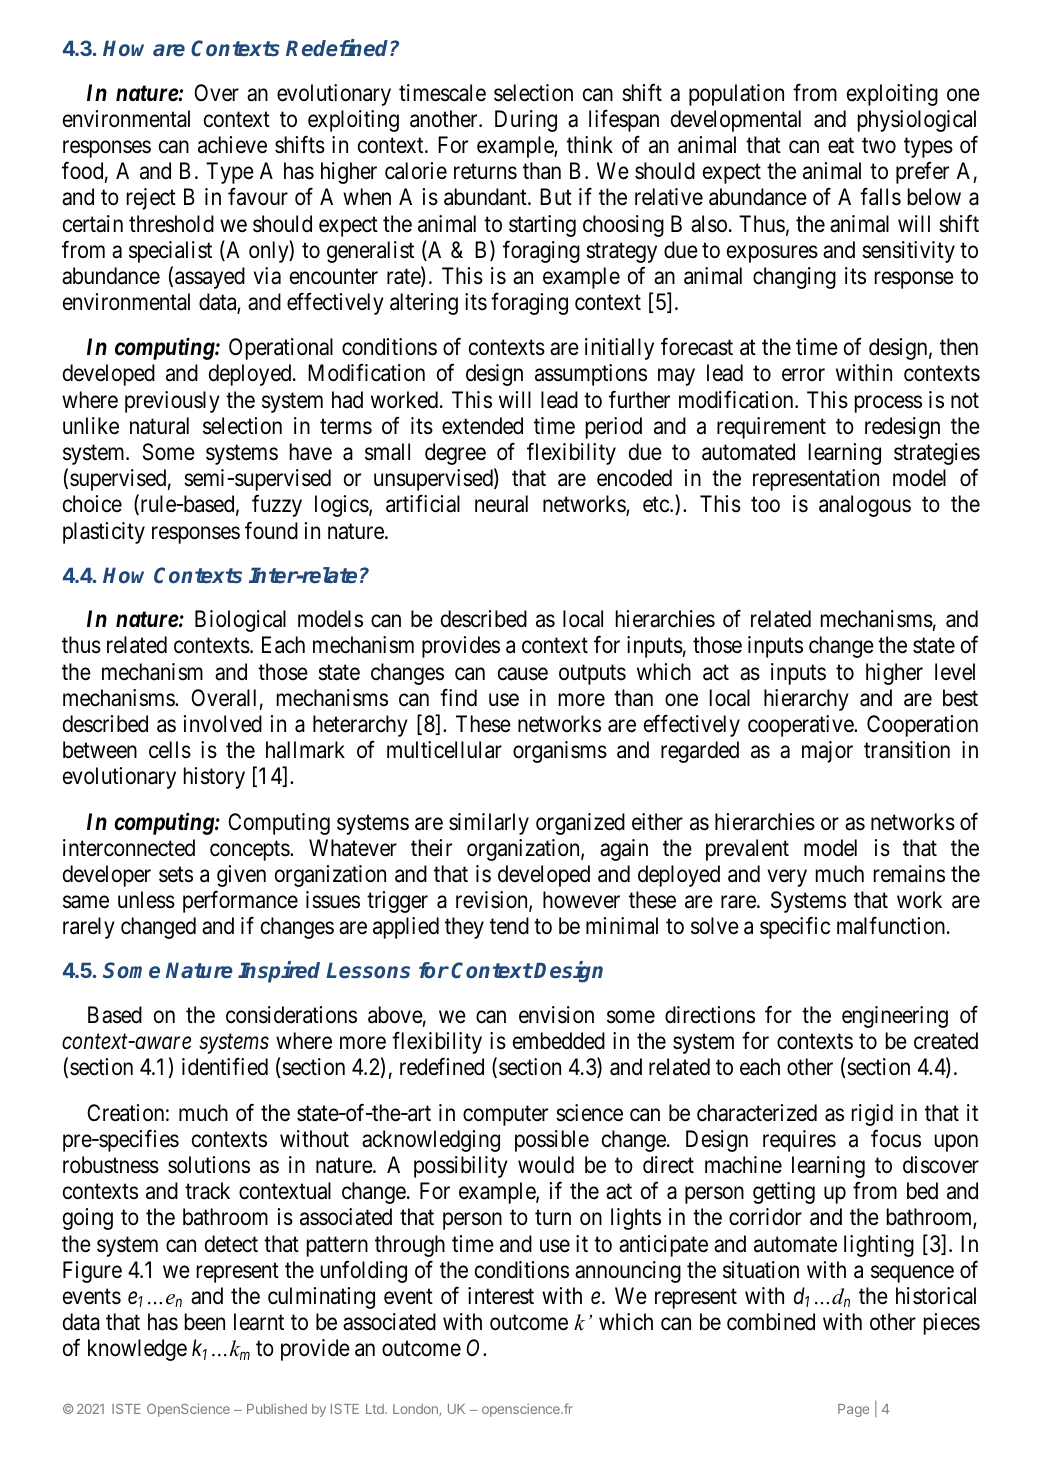  Describe the element at coordinates (872, 1115) in the image. I see `rigid` at that location.
